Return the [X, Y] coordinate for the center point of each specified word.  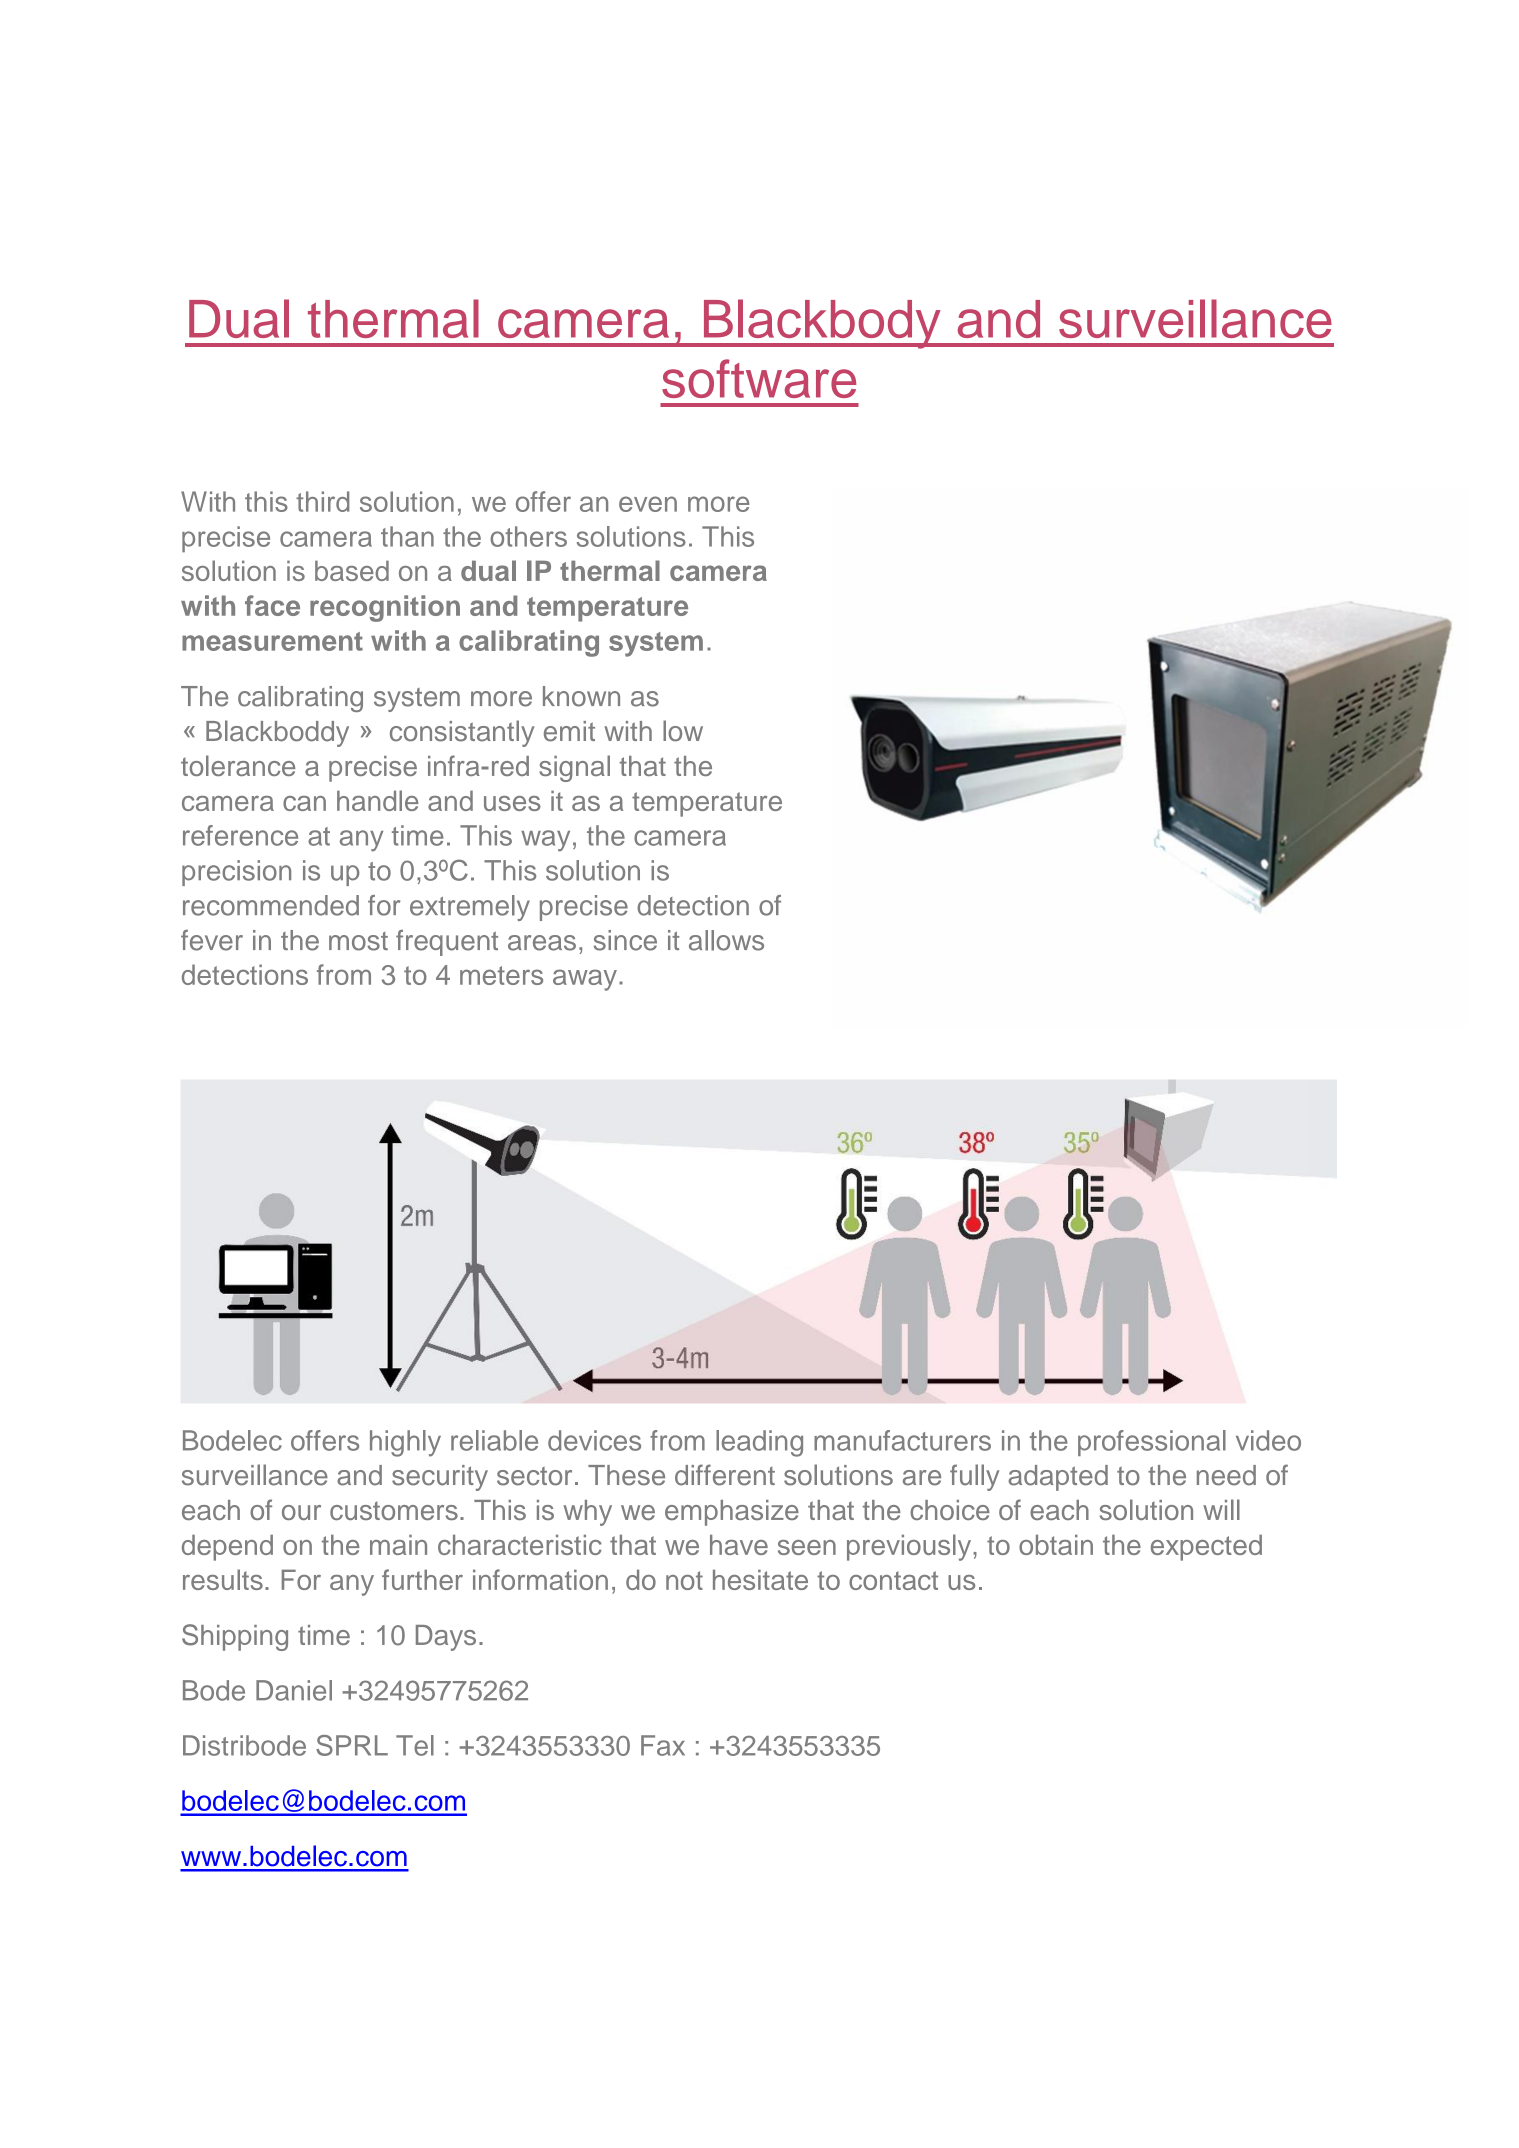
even [648, 504]
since [625, 940]
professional [1152, 1443]
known [581, 696]
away [585, 980]
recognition [385, 608]
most [358, 941]
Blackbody [822, 324]
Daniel [294, 1690]
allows [726, 940]
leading [759, 1443]
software [759, 378]
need [1226, 1475]
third [322, 501]
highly [405, 1443]
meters [501, 975]
